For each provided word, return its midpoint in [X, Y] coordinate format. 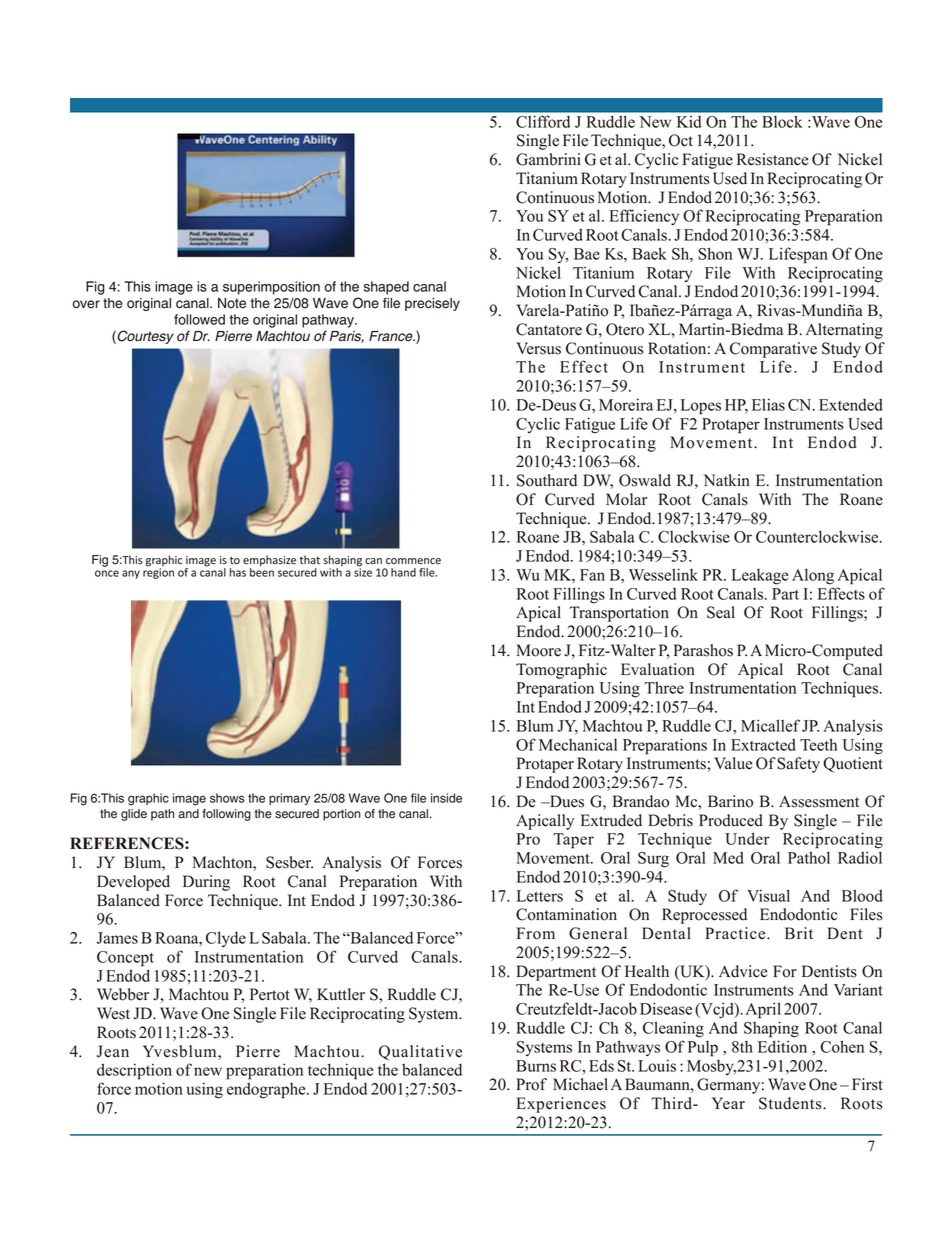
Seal [721, 612]
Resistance [773, 159]
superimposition [271, 288]
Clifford [543, 122]
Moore [539, 650]
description [134, 1071]
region [158, 572]
